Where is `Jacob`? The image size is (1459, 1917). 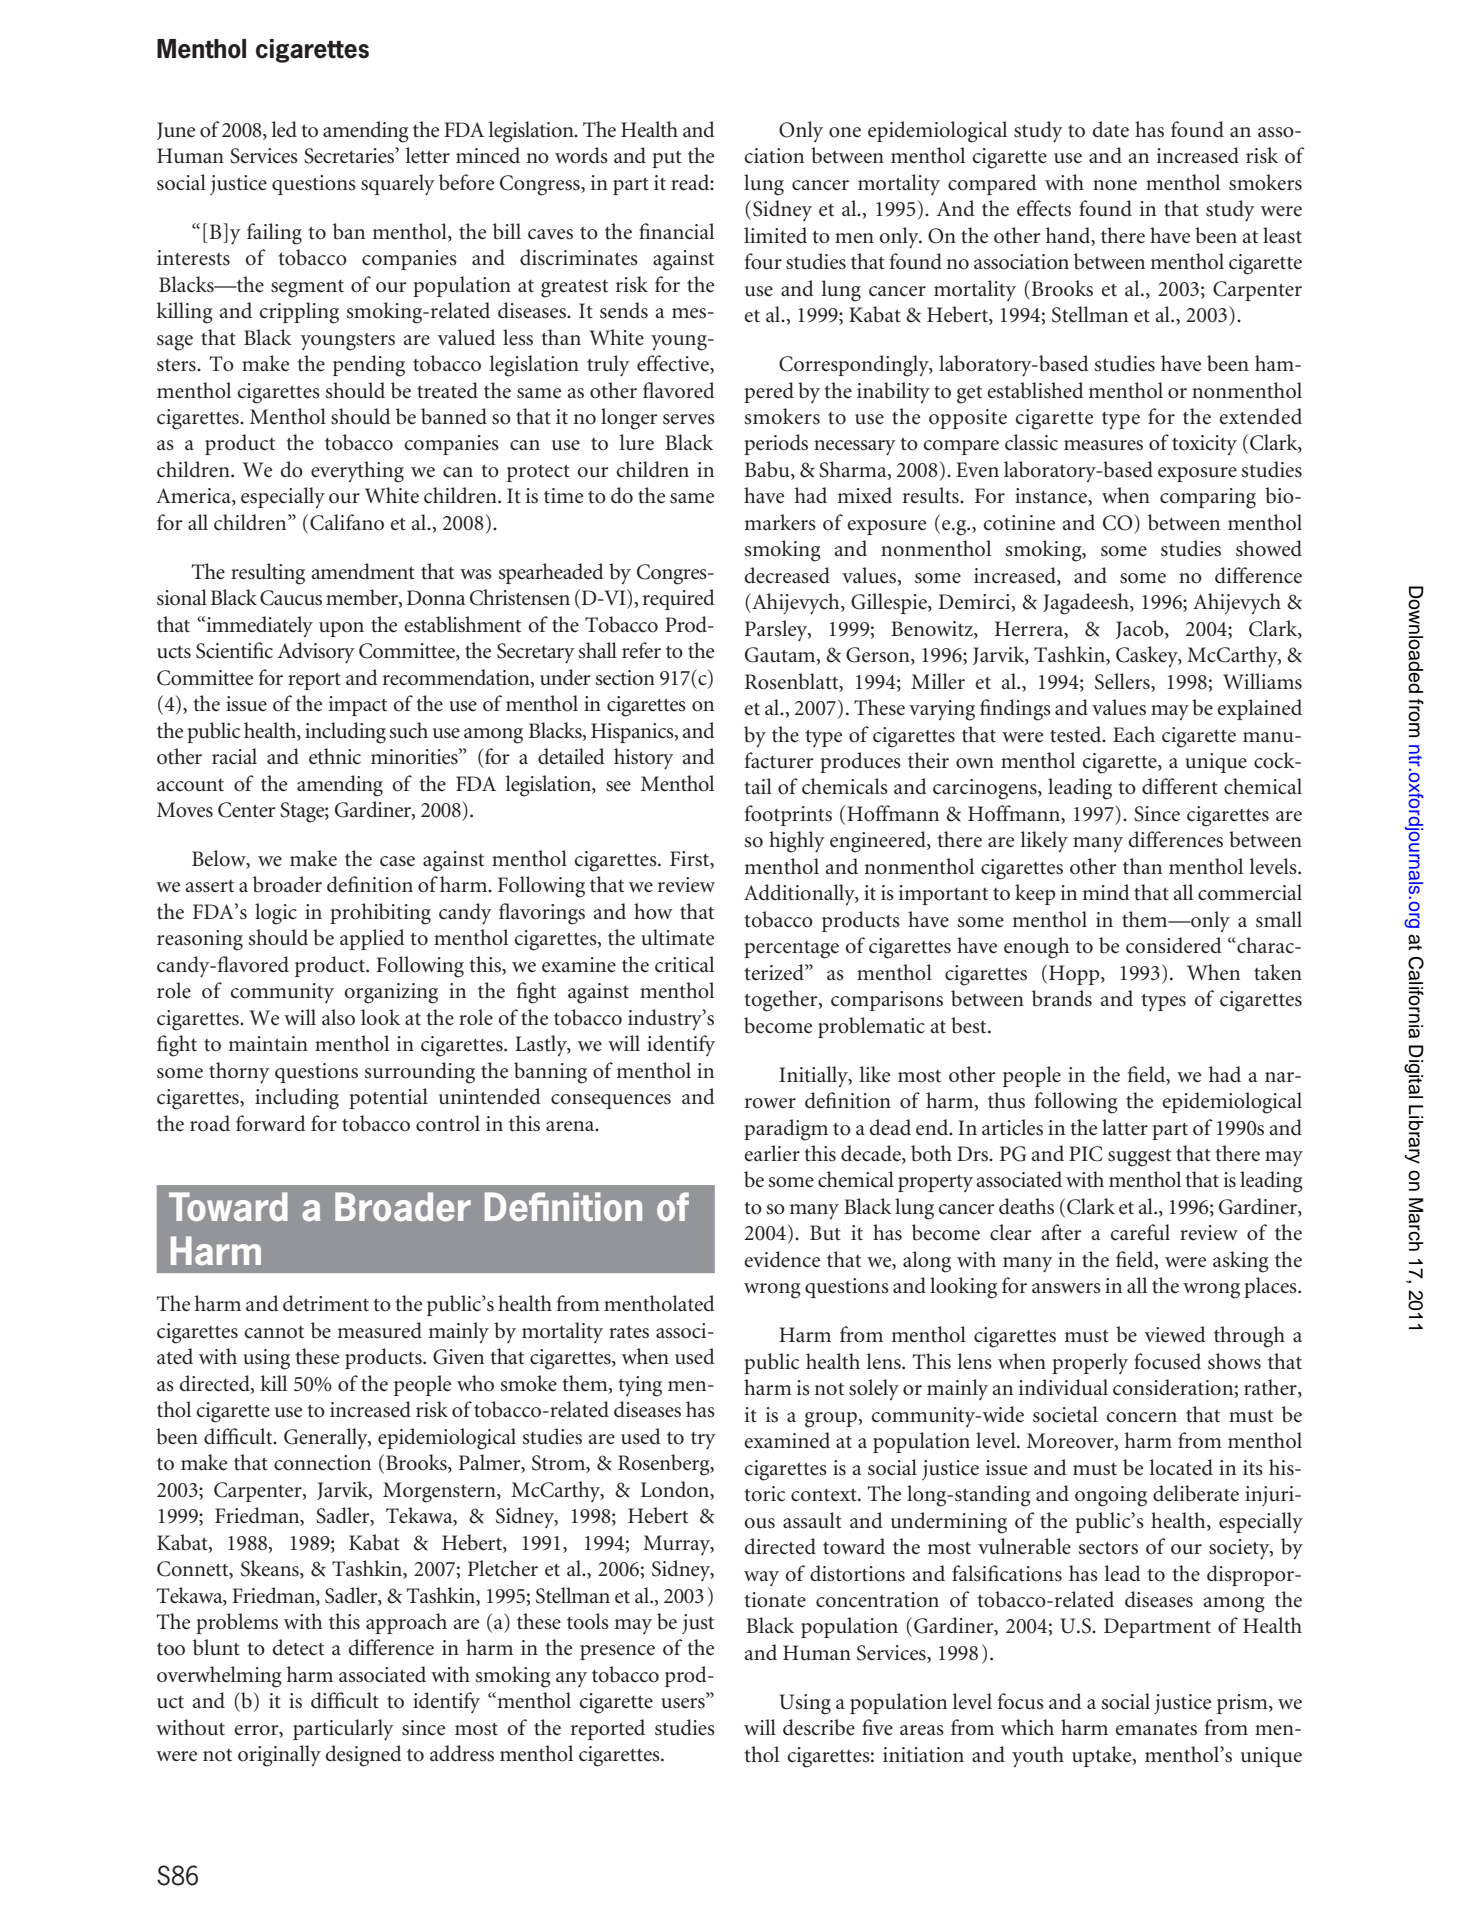
Jacob is located at coordinates (1141, 629).
